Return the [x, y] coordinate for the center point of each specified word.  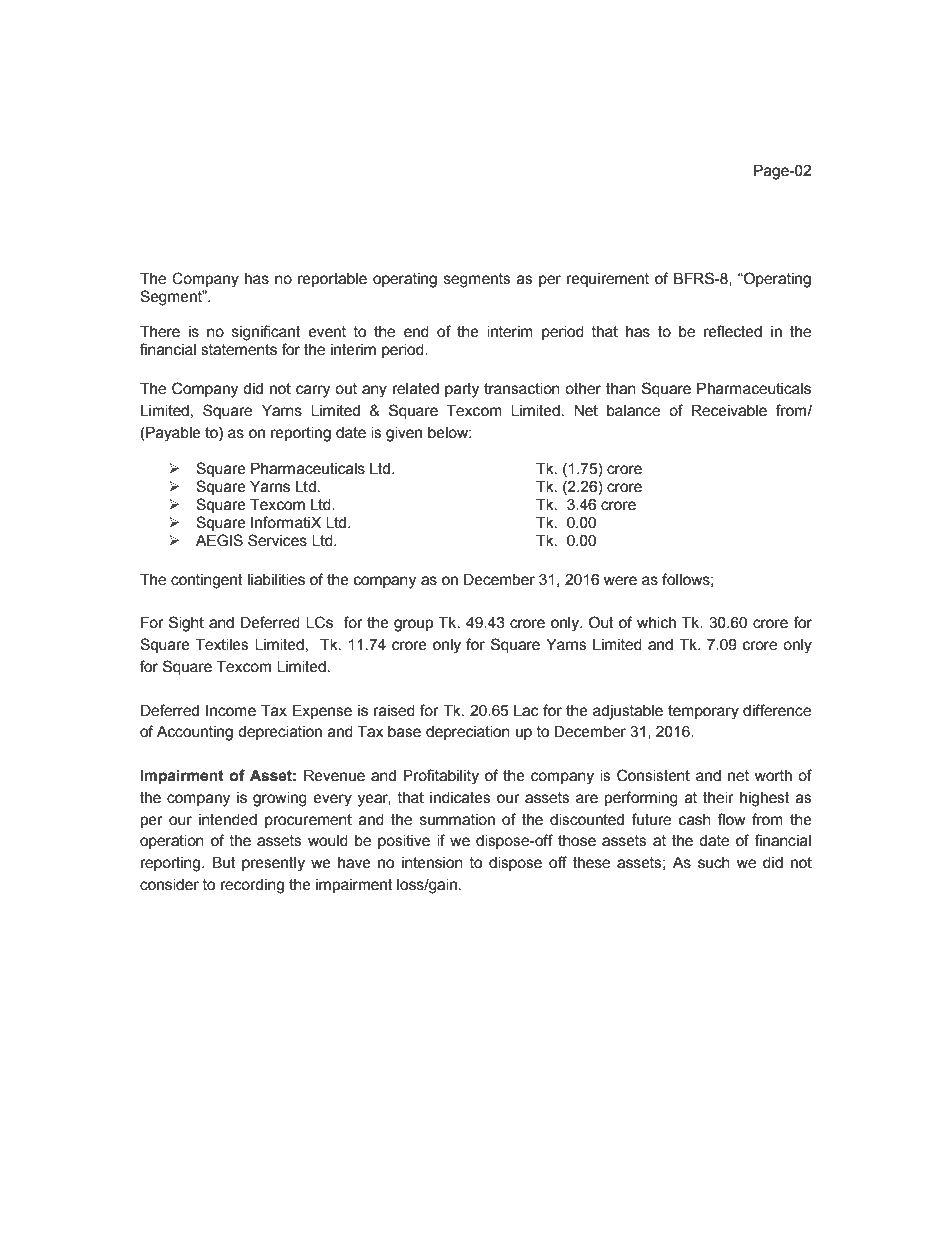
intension [432, 863]
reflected [733, 331]
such [714, 863]
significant [266, 333]
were [620, 581]
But [224, 863]
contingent [207, 581]
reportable [332, 280]
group [413, 625]
